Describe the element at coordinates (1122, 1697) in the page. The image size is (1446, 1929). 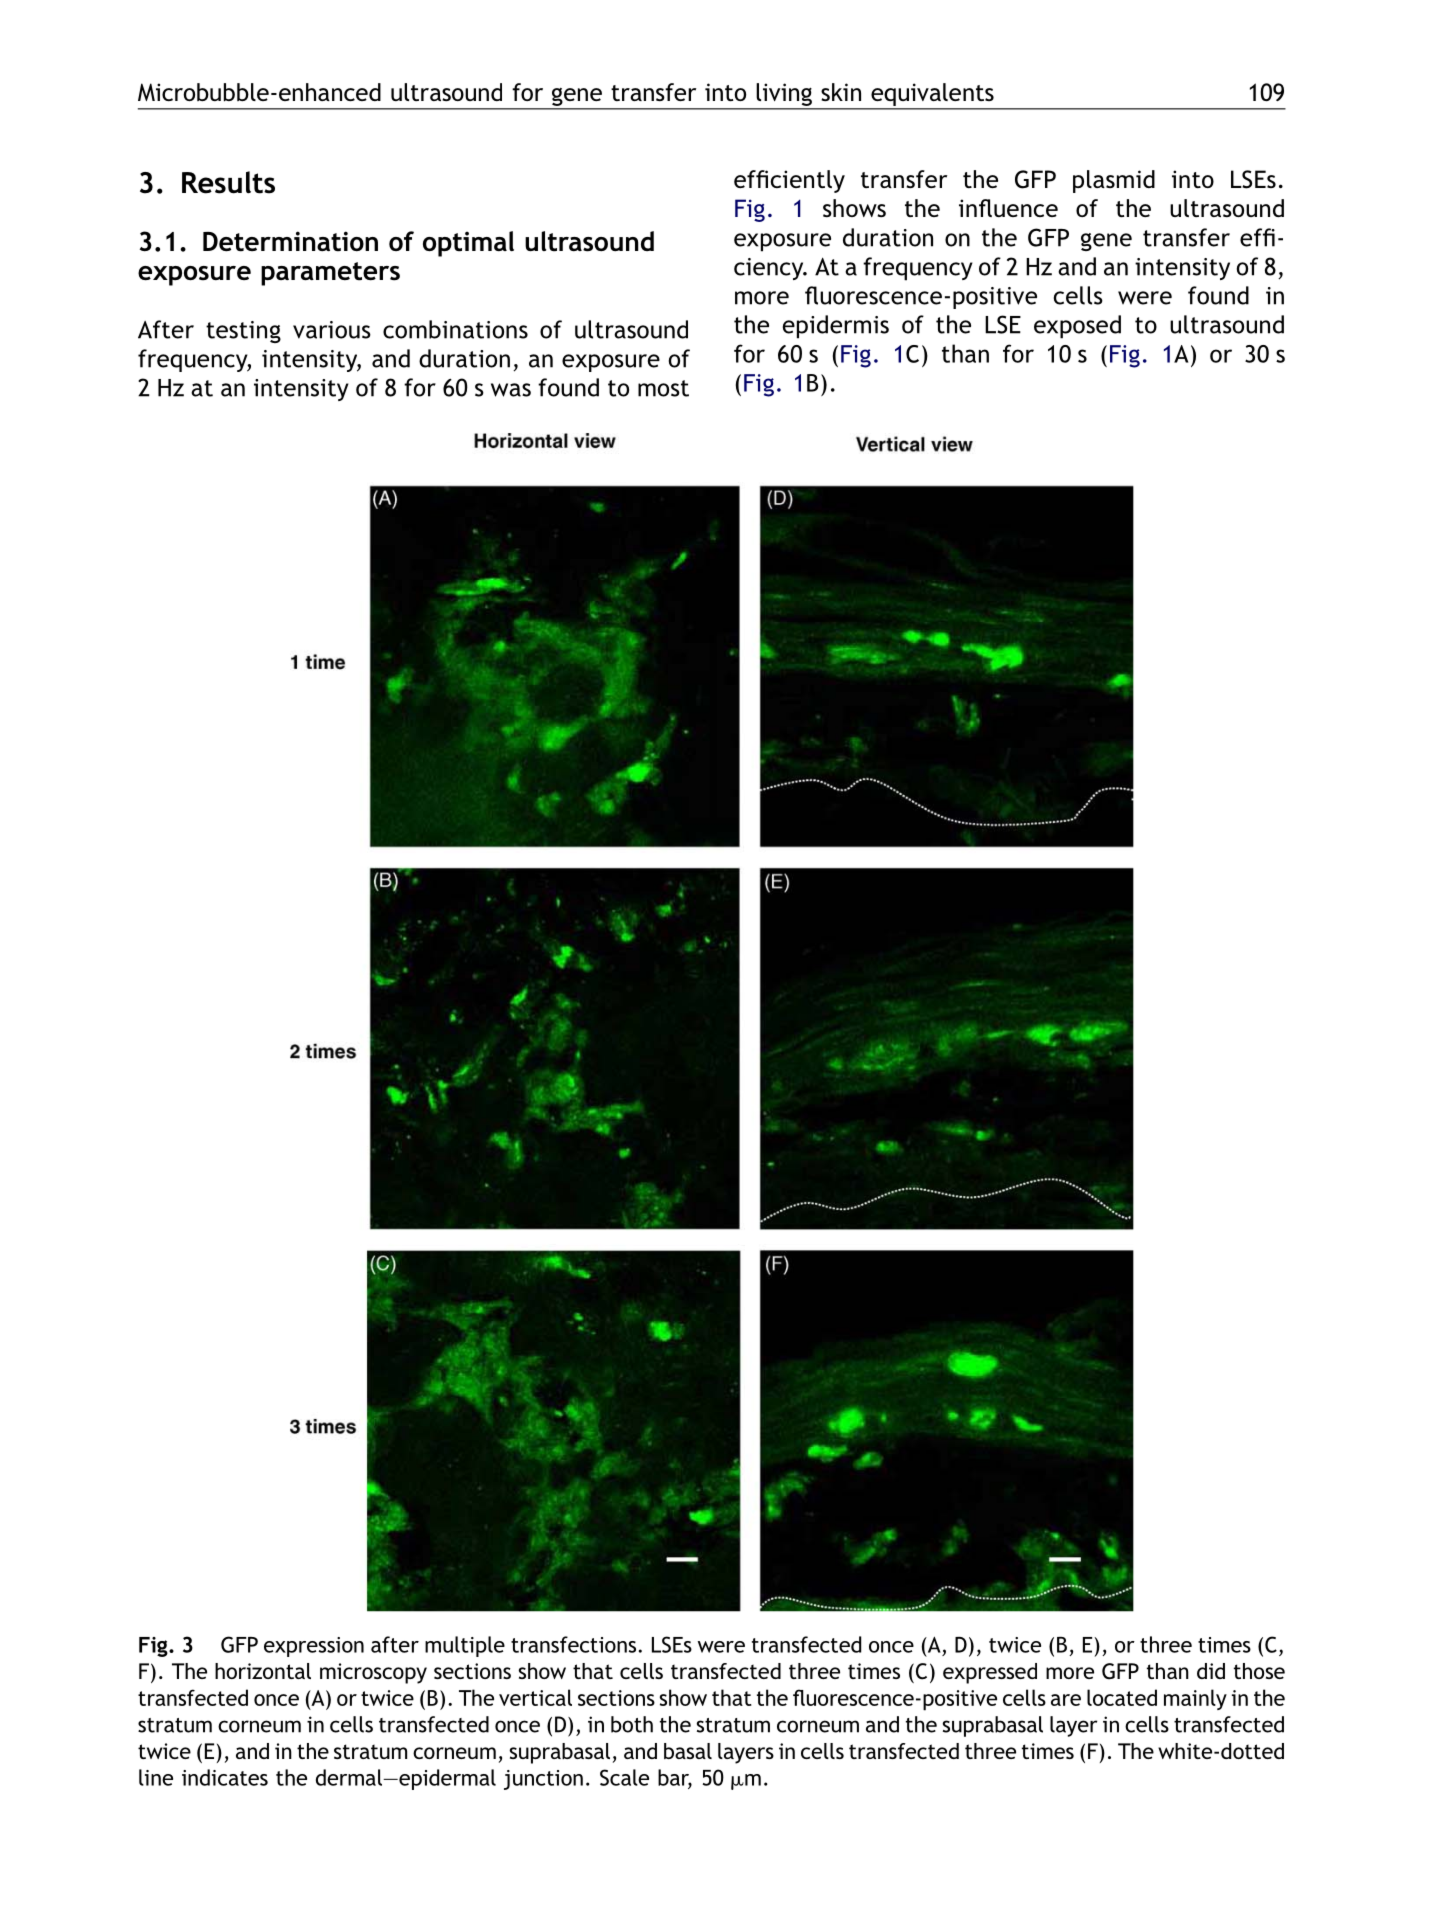
I see `located` at that location.
